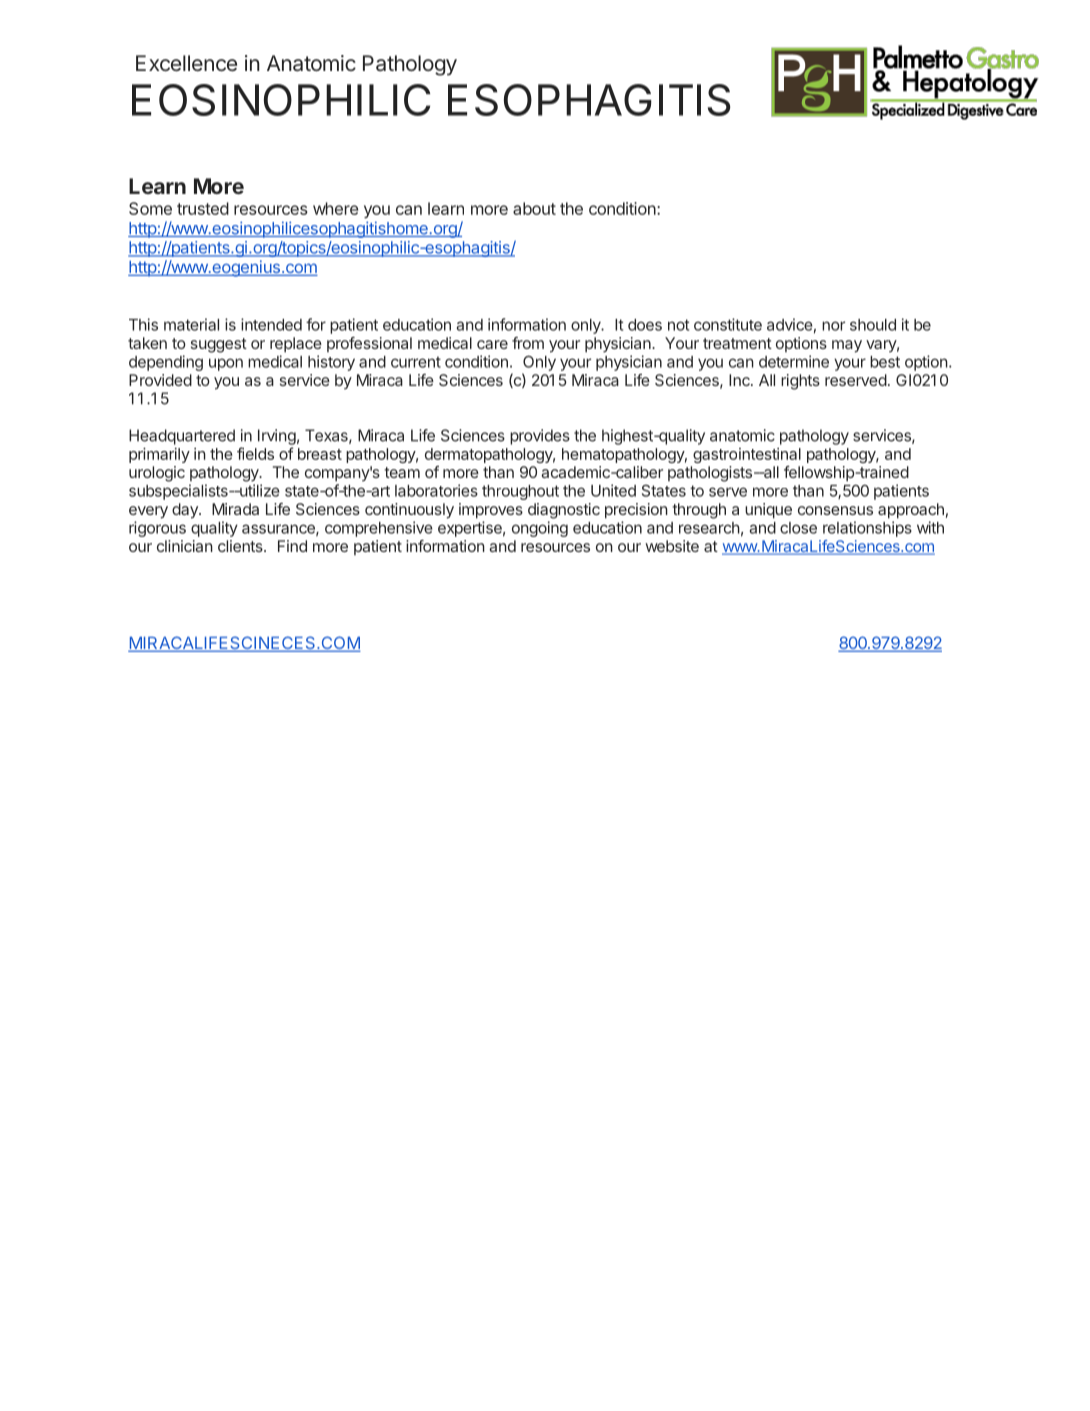 The width and height of the page is (1090, 1411). Describe the element at coordinates (277, 437) in the page. I see `Irving` at that location.
